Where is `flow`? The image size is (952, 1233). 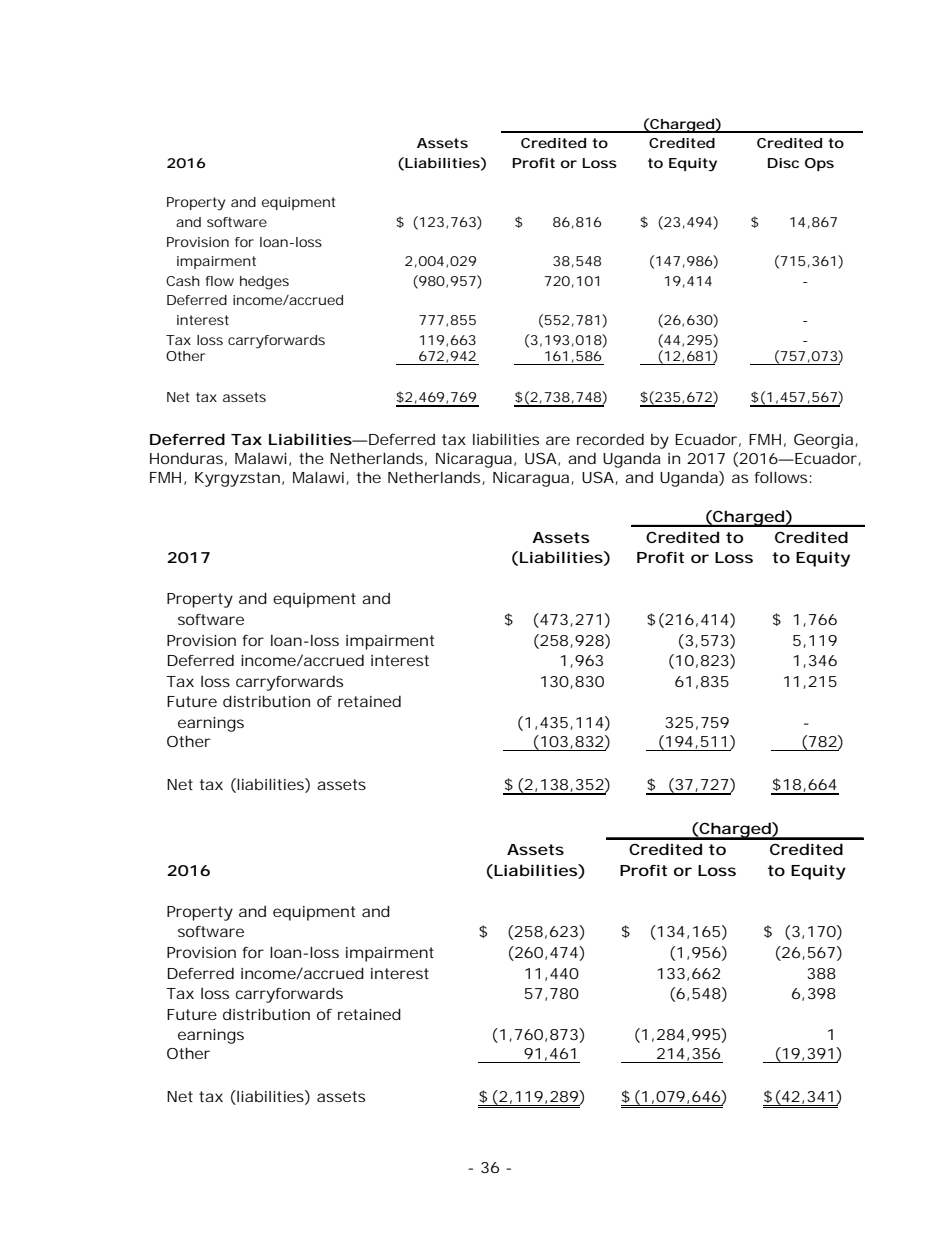
flow is located at coordinates (220, 281).
